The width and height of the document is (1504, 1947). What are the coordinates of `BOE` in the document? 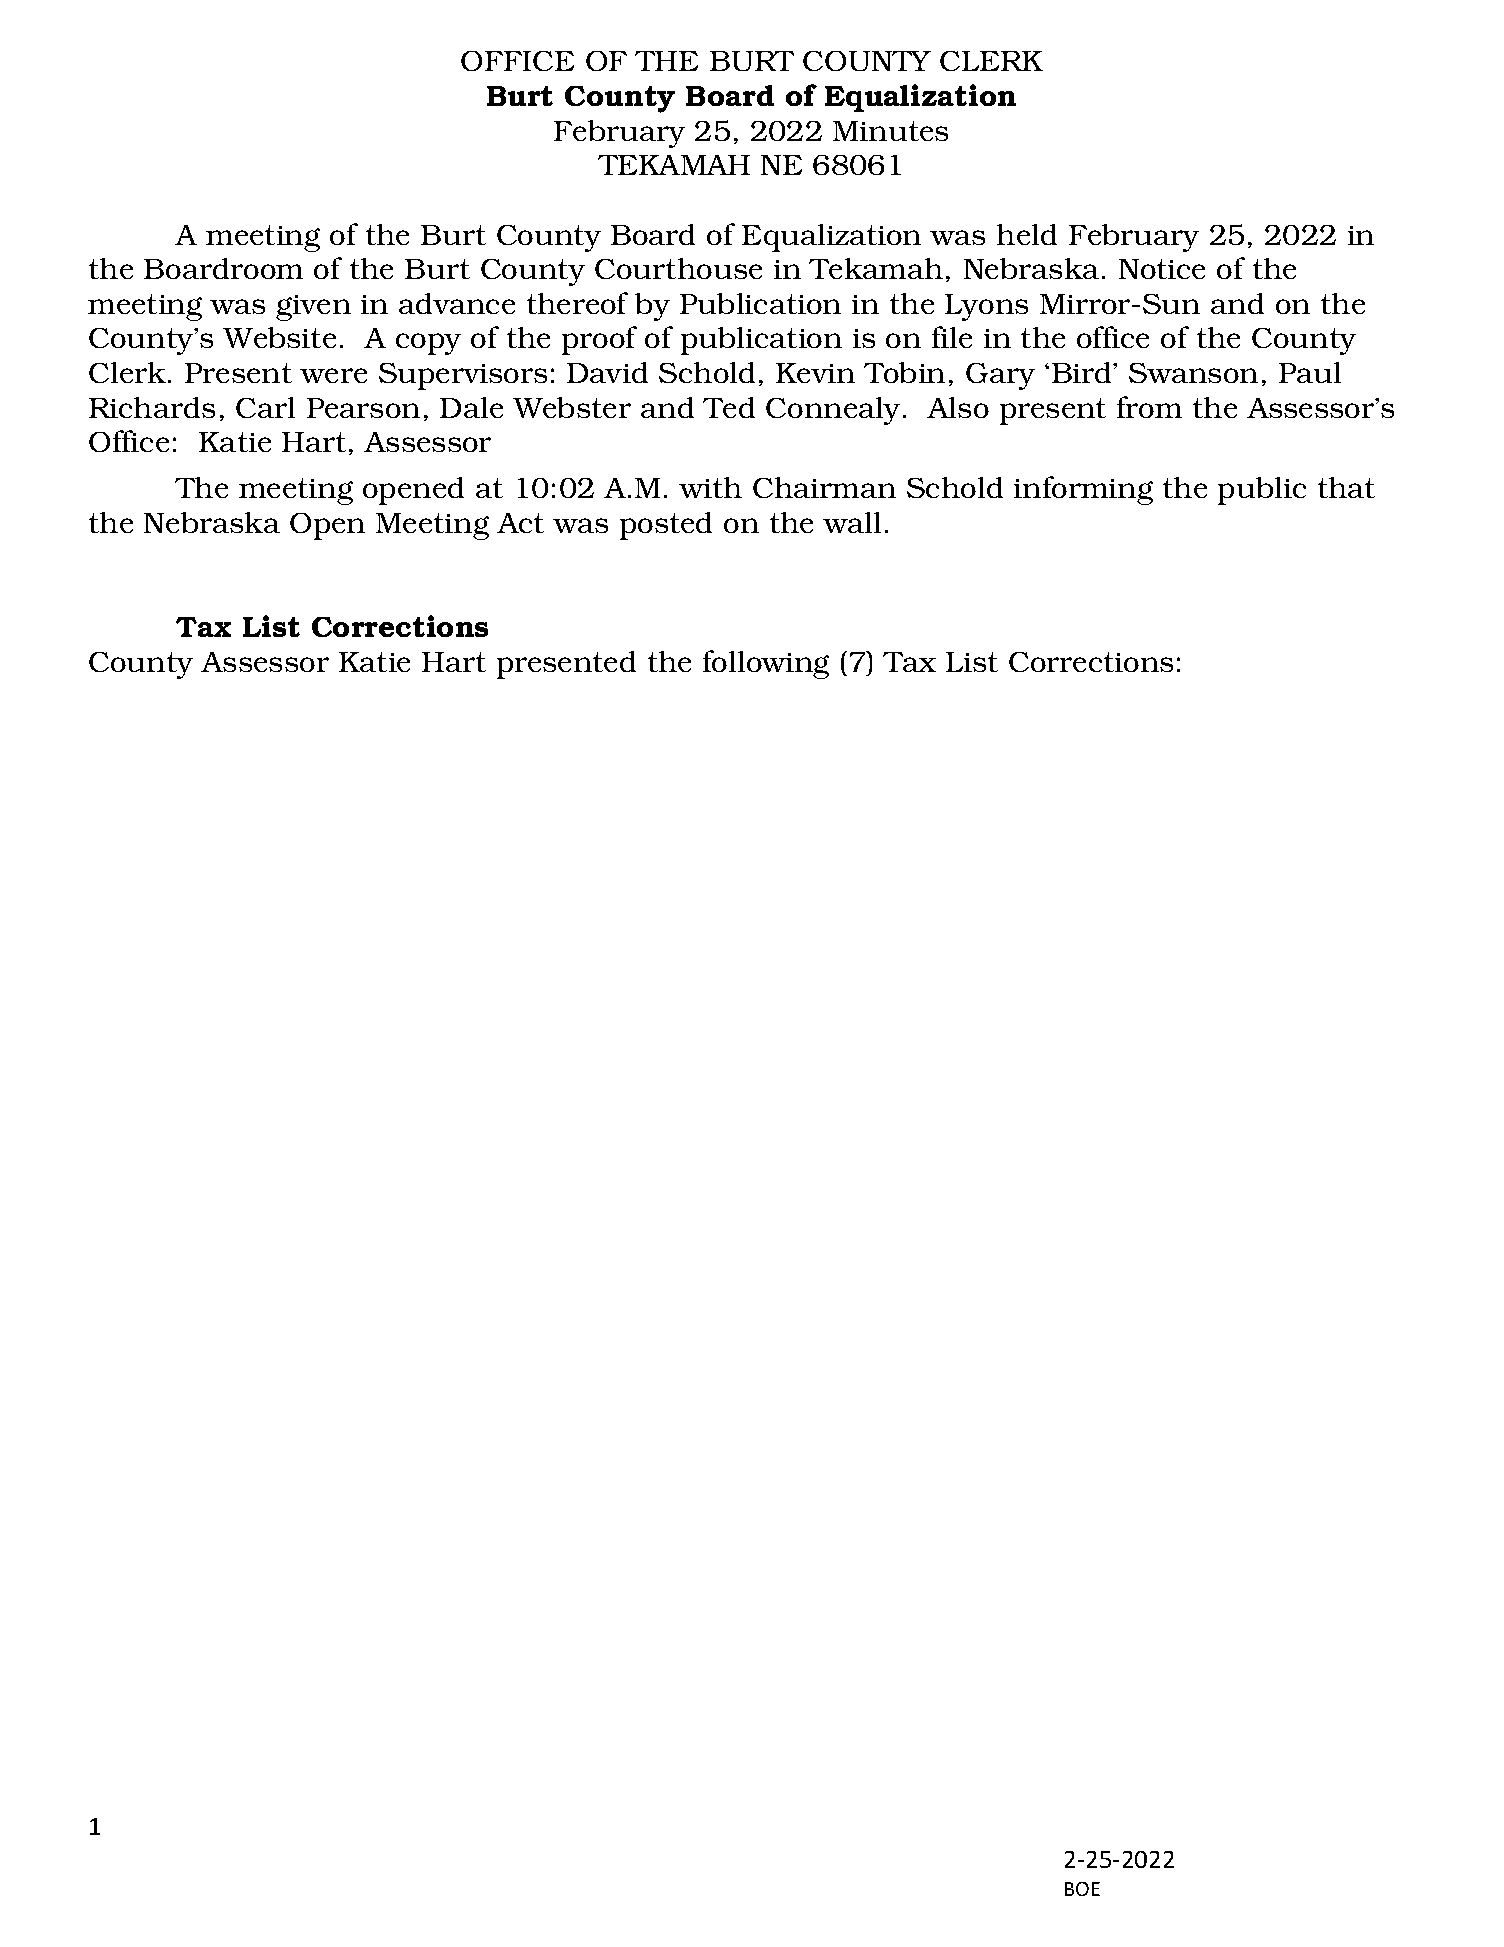 It's located at (1082, 1889).
